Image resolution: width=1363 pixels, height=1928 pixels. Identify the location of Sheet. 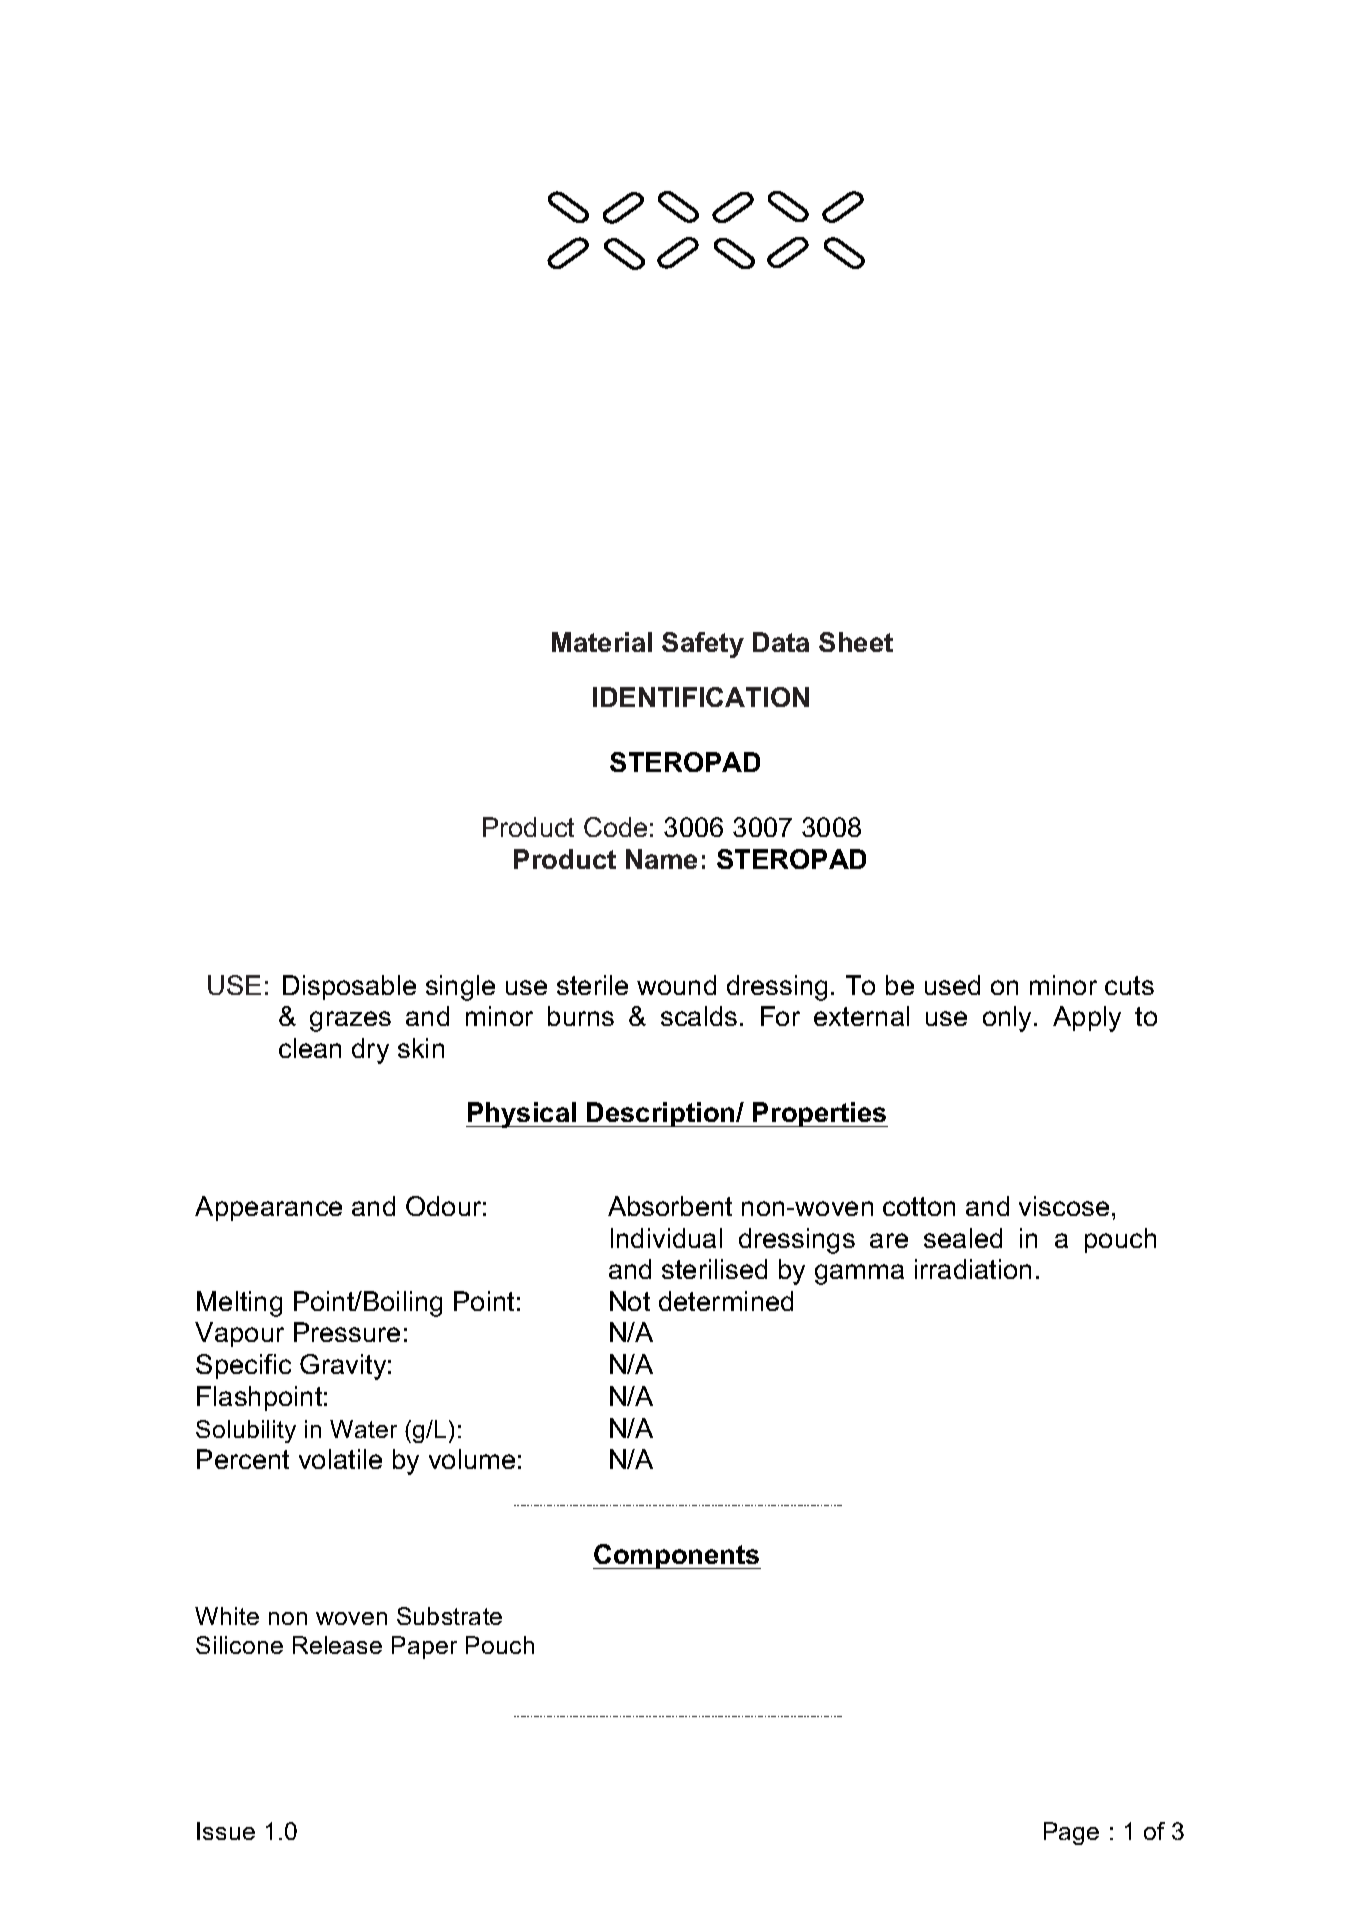
(856, 642).
